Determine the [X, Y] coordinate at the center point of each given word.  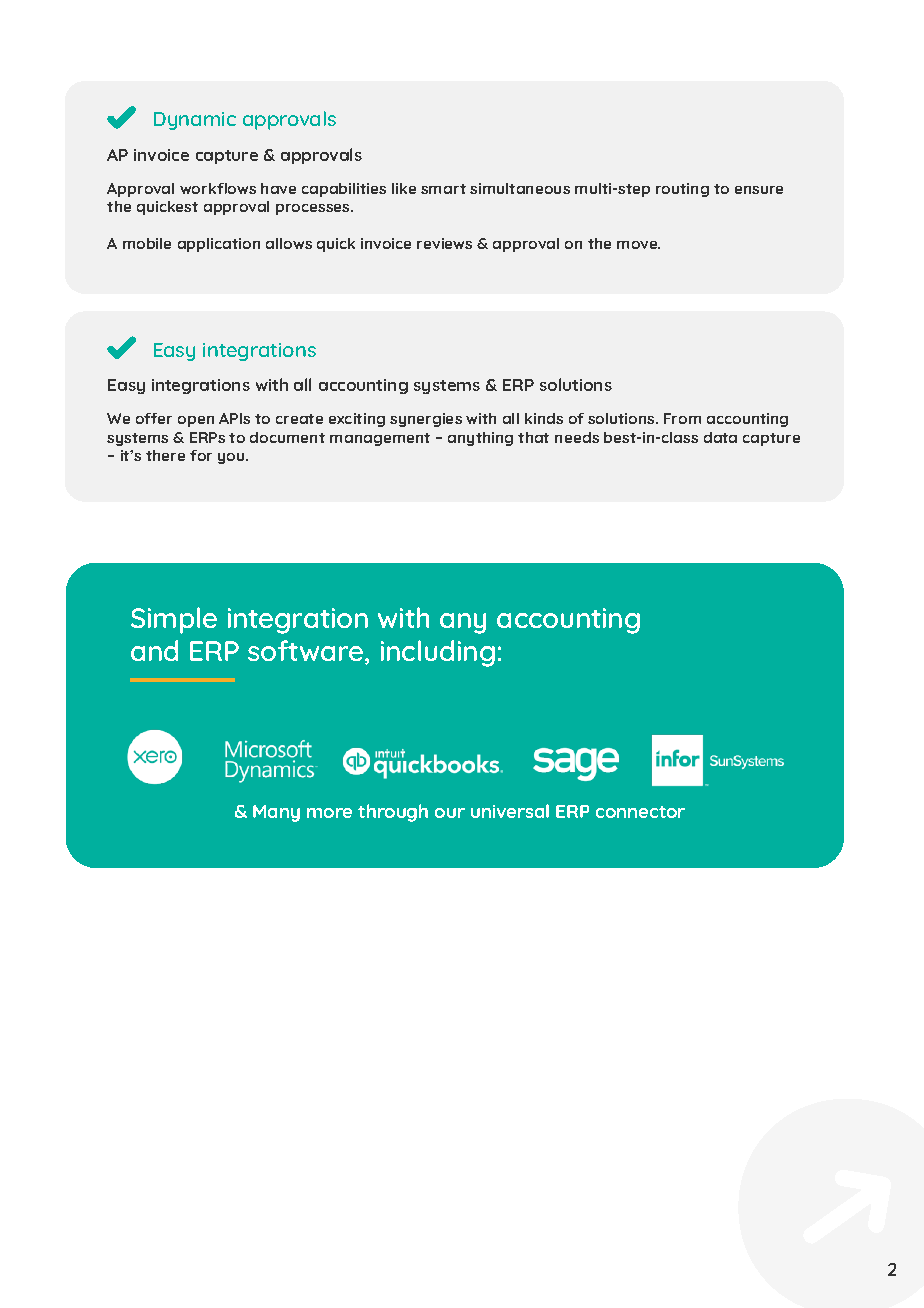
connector [640, 812]
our [450, 813]
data [720, 437]
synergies [426, 420]
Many [276, 813]
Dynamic [195, 121]
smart [443, 189]
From [682, 418]
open [196, 421]
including [438, 653]
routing [682, 190]
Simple [174, 620]
